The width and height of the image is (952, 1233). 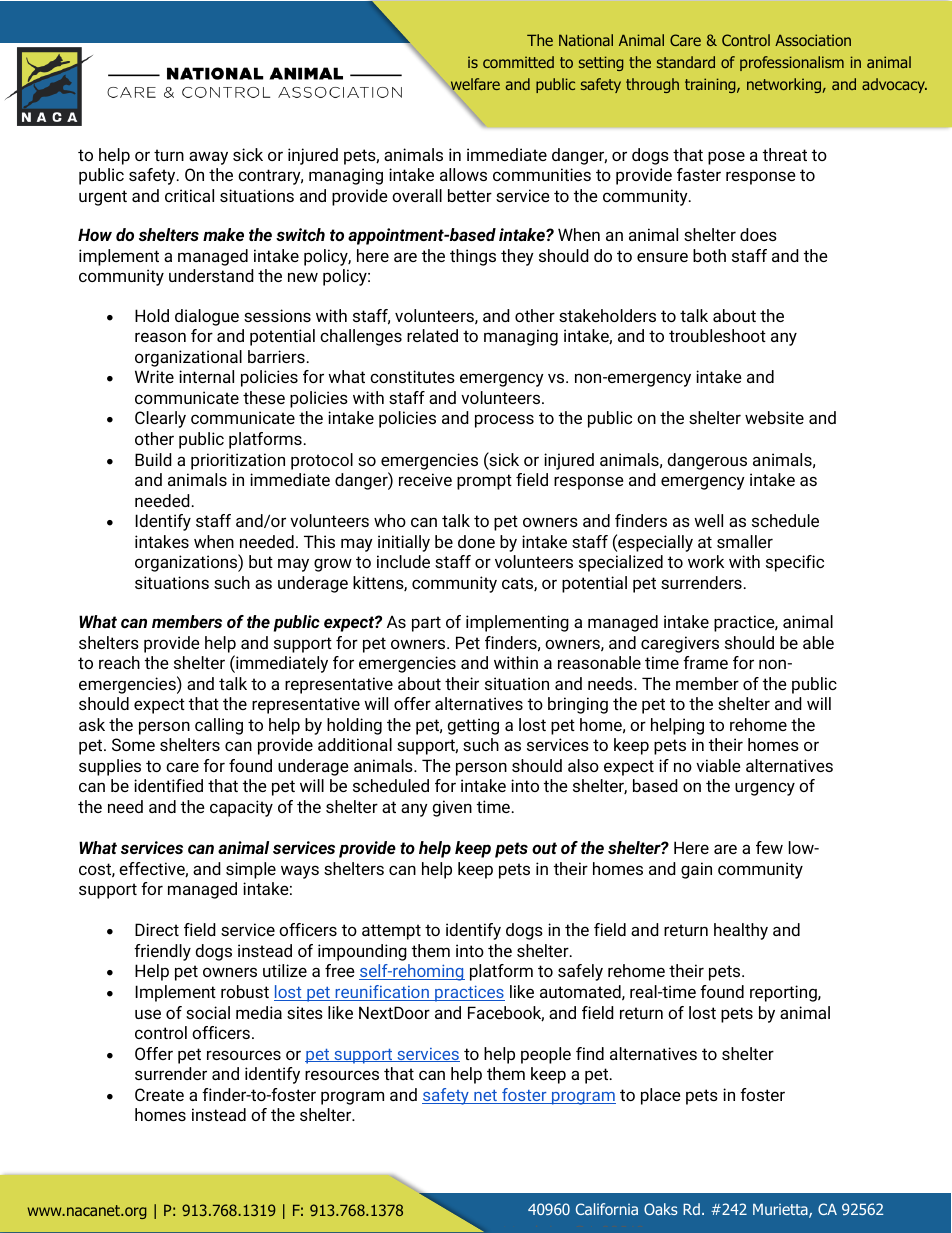 I want to click on done, so click(x=476, y=541).
